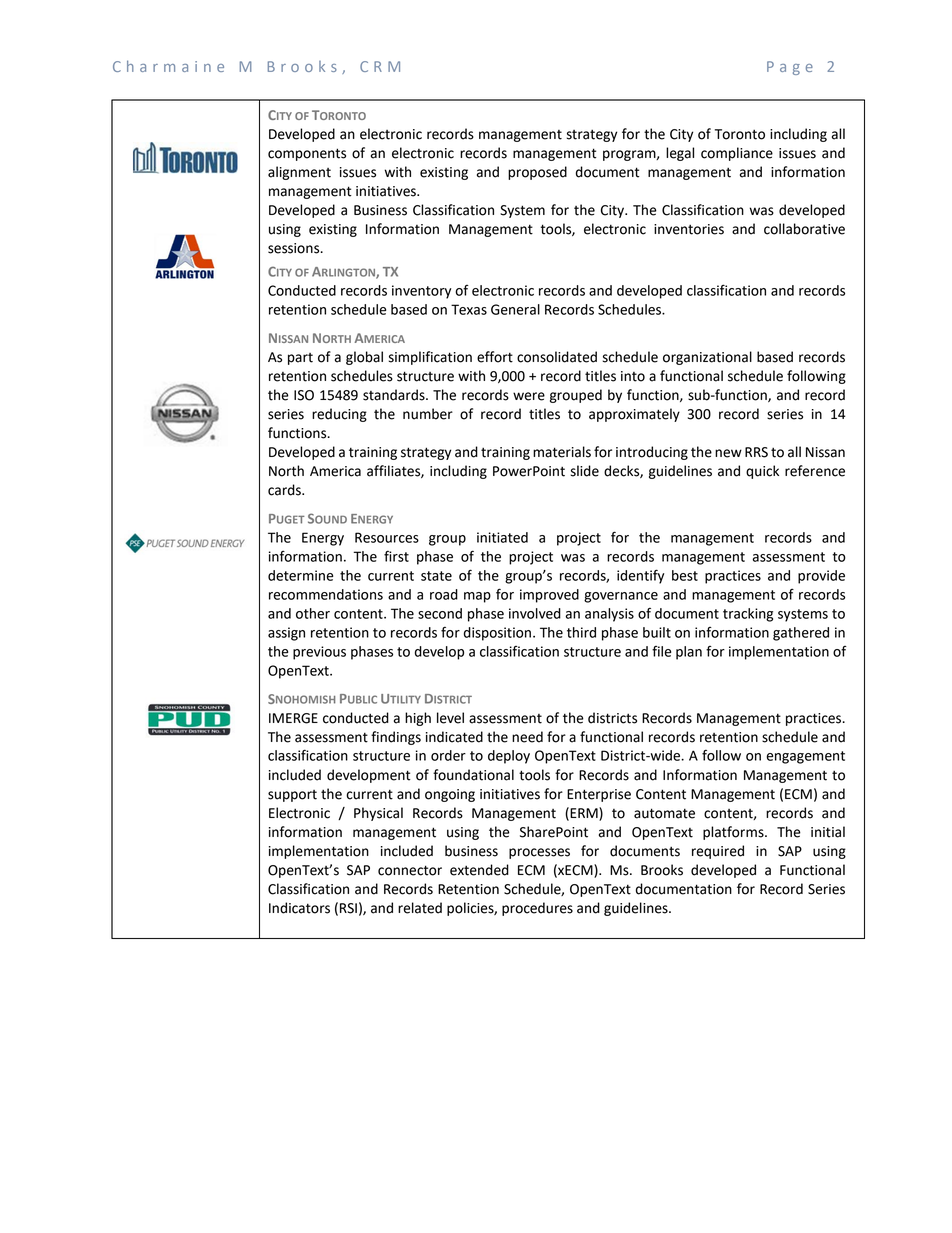  Describe the element at coordinates (537, 173) in the screenshot. I see `proposed` at that location.
